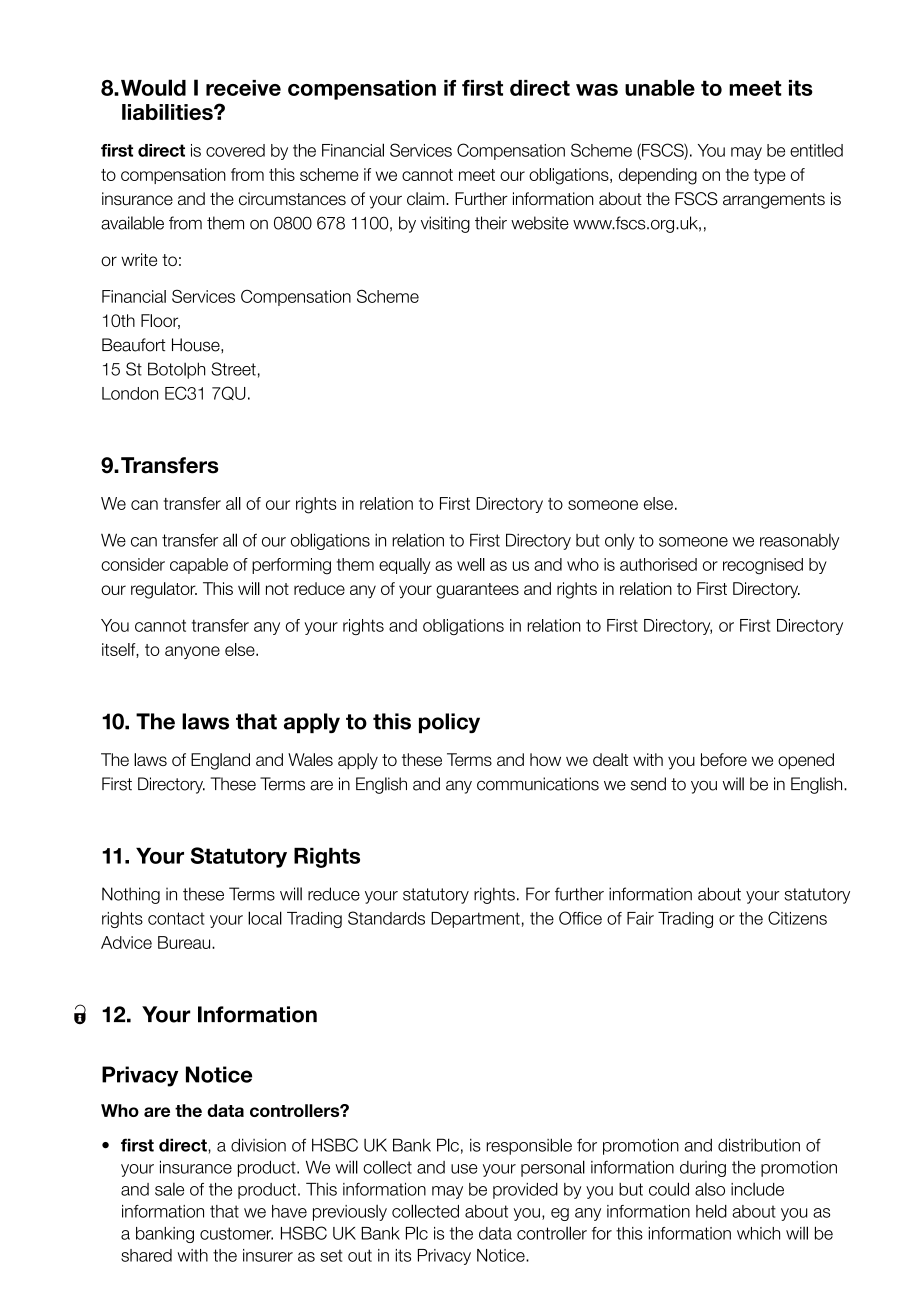 Image resolution: width=924 pixels, height=1311 pixels. What do you see at coordinates (475, 920) in the page?
I see `Department` at bounding box center [475, 920].
